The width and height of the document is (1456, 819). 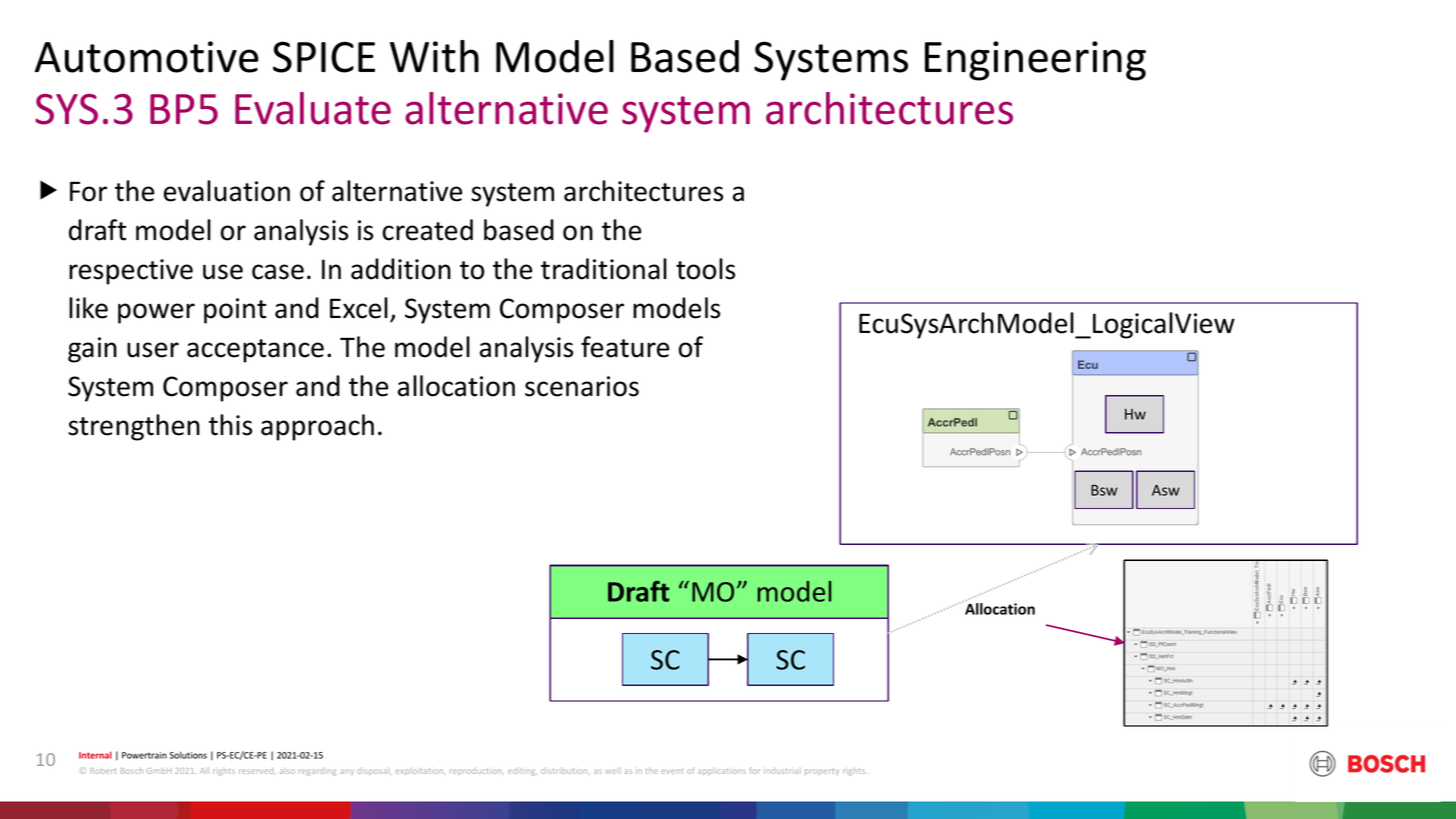 What do you see at coordinates (434, 56) in the document?
I see `With` at bounding box center [434, 56].
